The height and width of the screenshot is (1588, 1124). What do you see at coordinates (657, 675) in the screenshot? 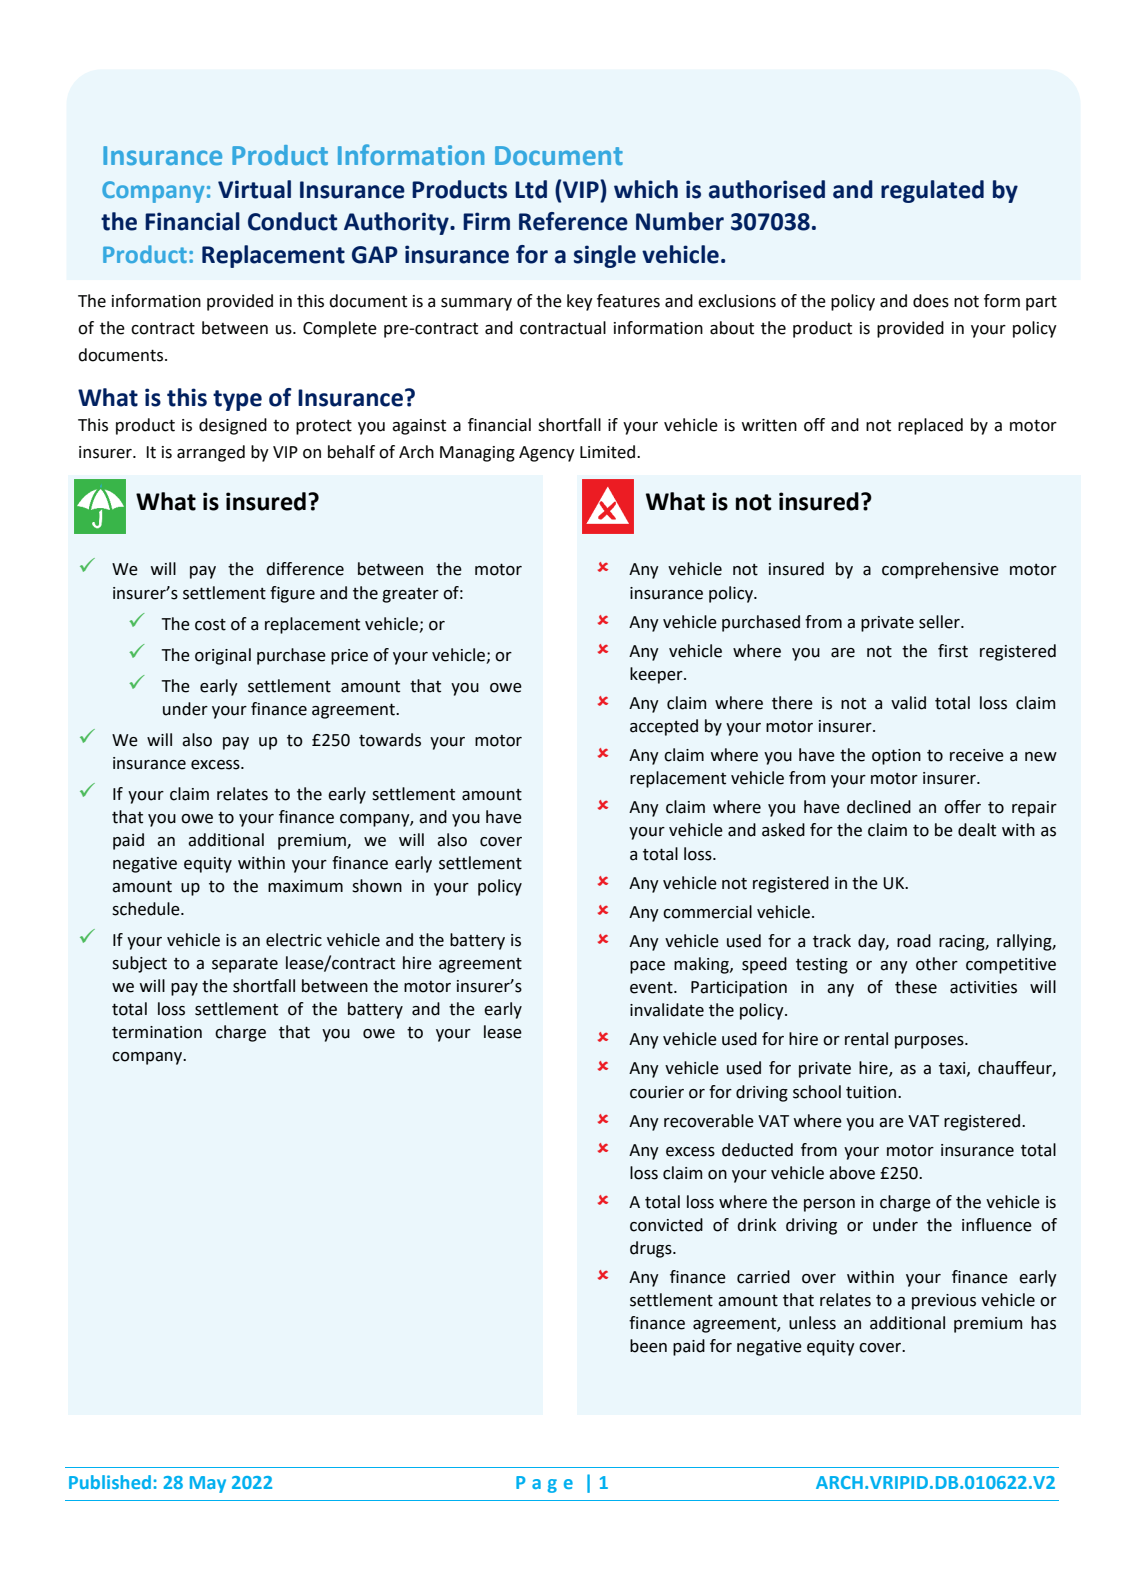
I see `keeper` at bounding box center [657, 675].
